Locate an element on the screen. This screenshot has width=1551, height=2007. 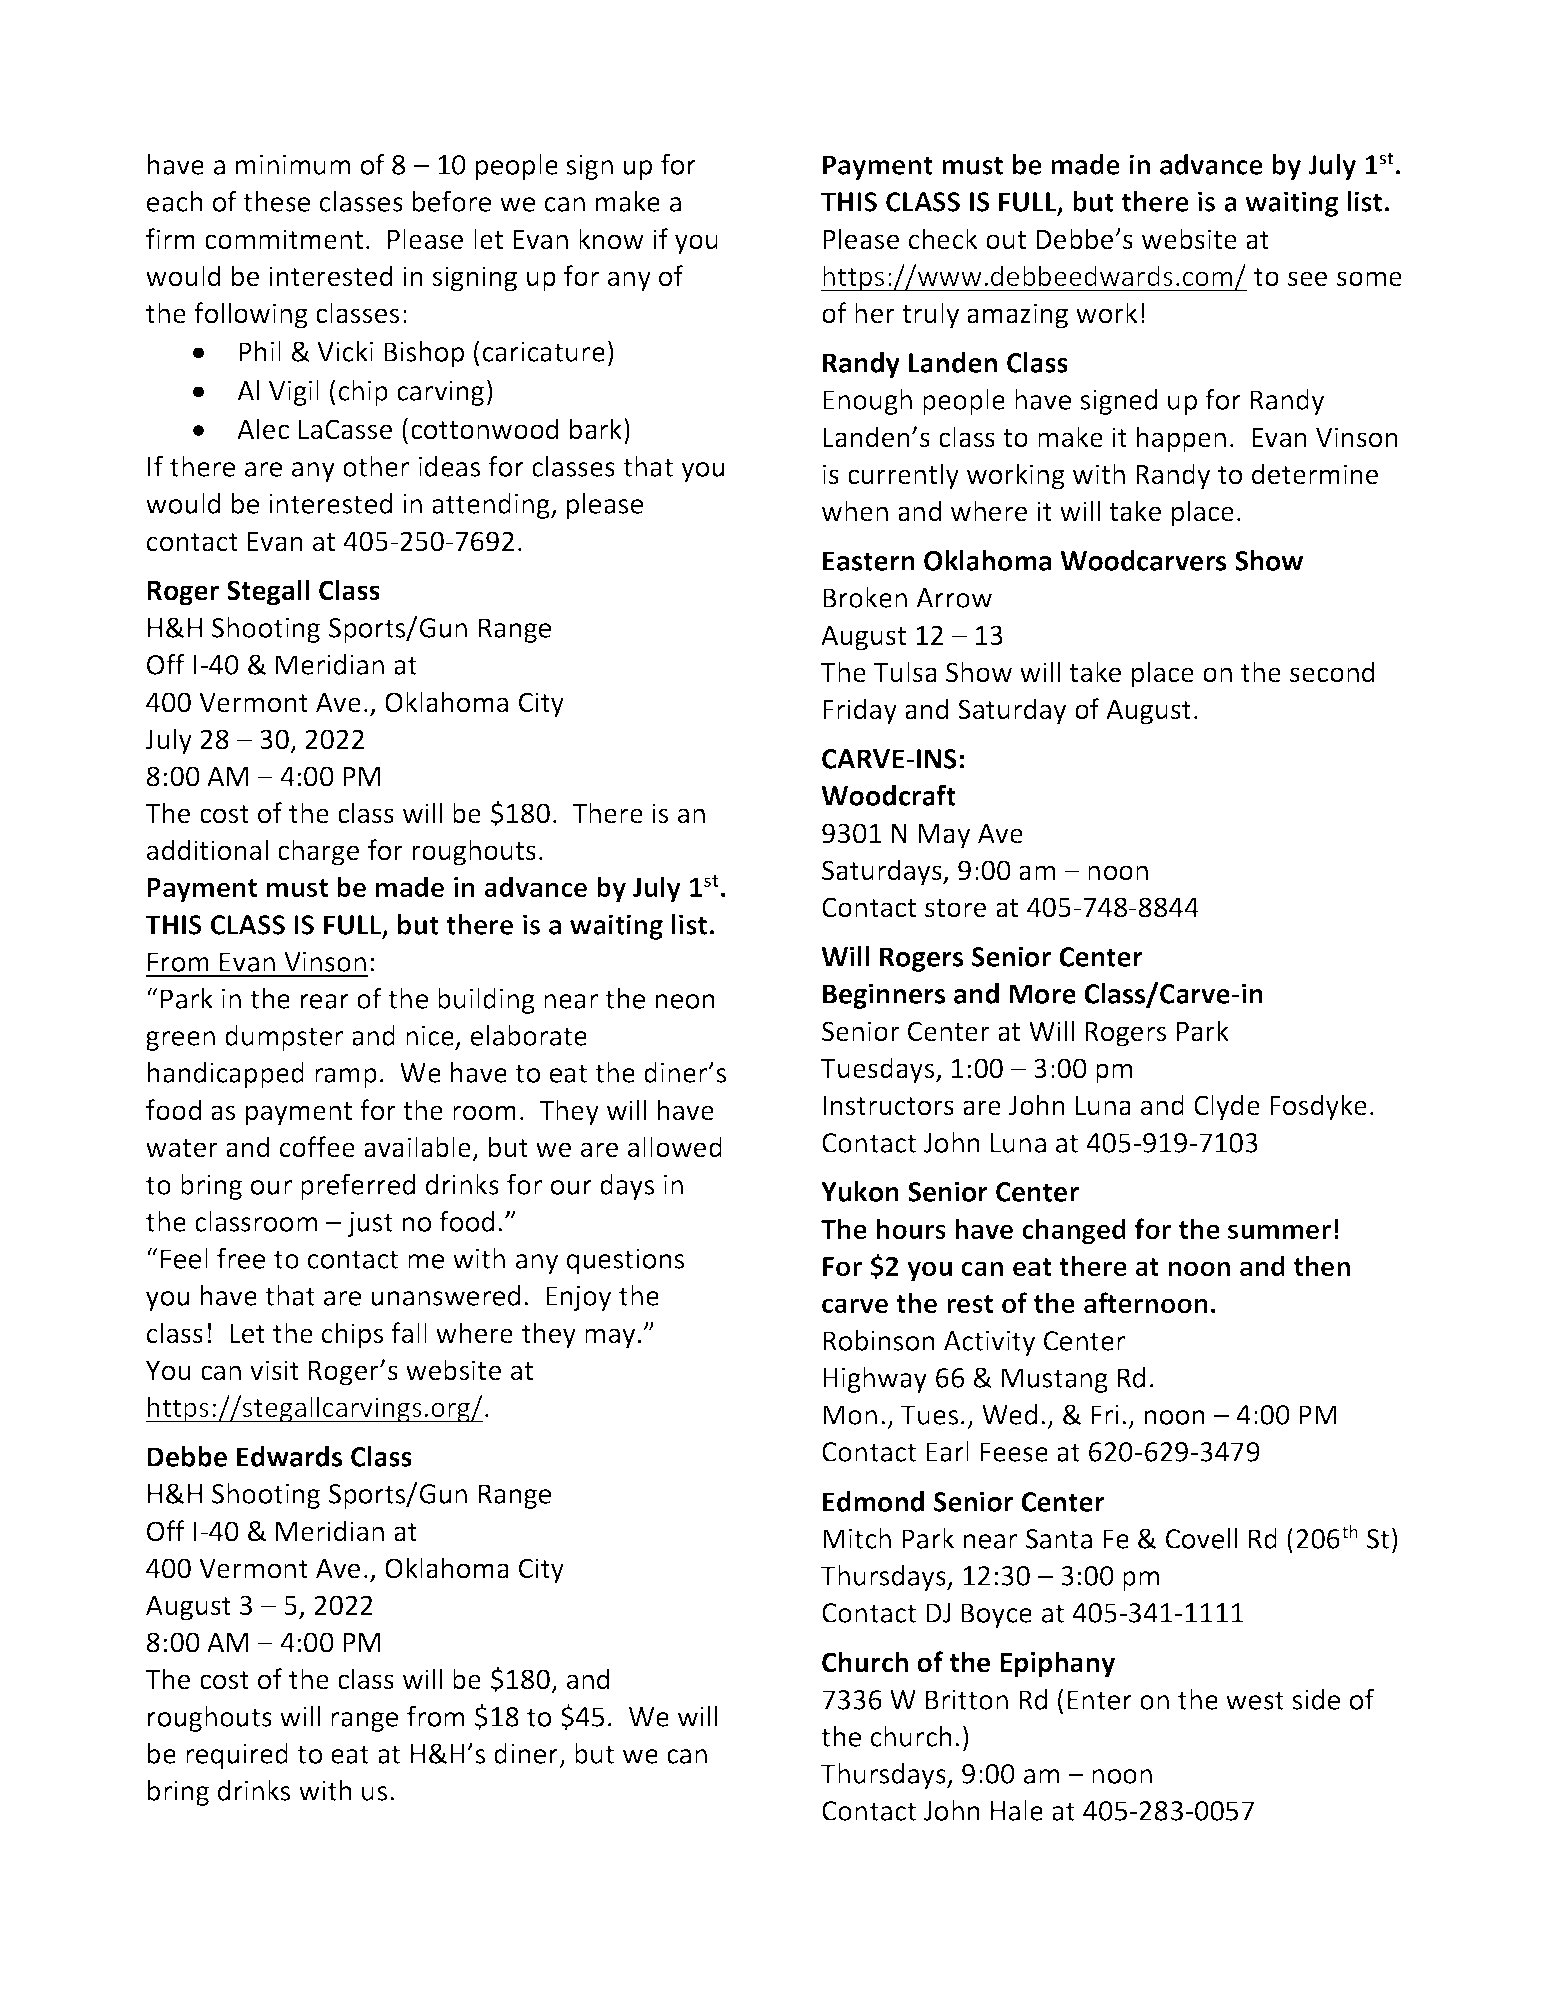
required is located at coordinates (237, 1756).
